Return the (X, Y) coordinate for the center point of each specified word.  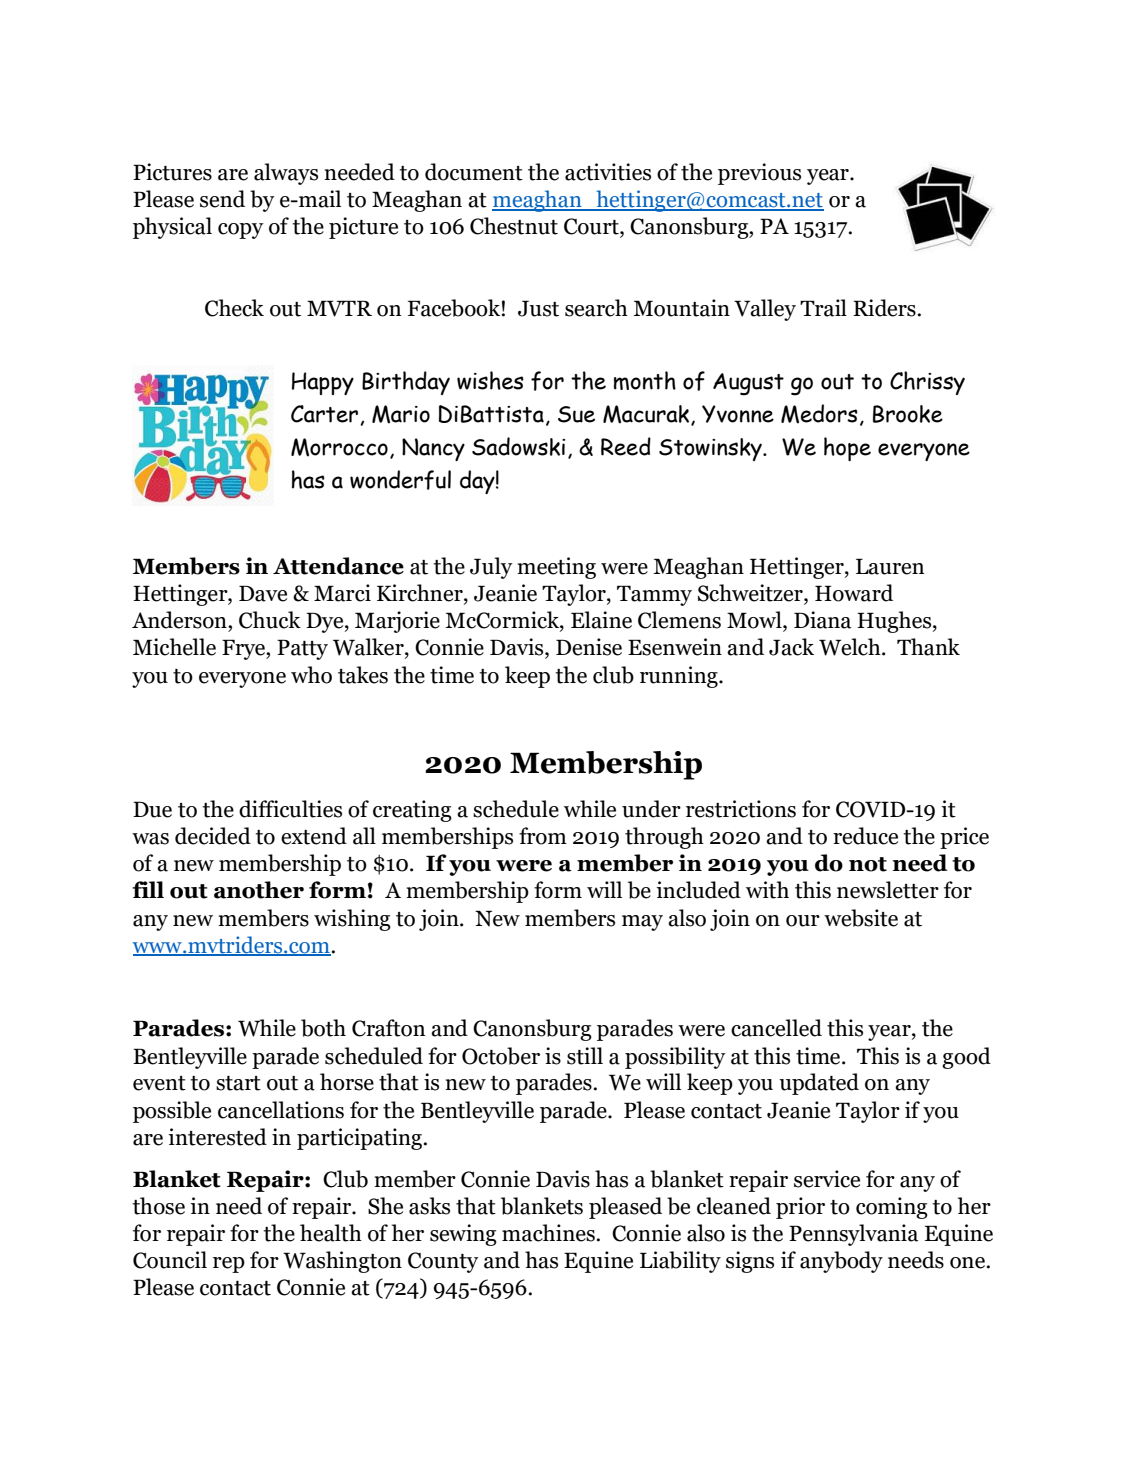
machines (549, 1233)
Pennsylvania (853, 1235)
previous (759, 174)
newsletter (888, 890)
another (259, 890)
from (543, 836)
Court (592, 227)
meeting (556, 568)
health (331, 1233)
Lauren (890, 566)
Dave (263, 593)
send (222, 199)
